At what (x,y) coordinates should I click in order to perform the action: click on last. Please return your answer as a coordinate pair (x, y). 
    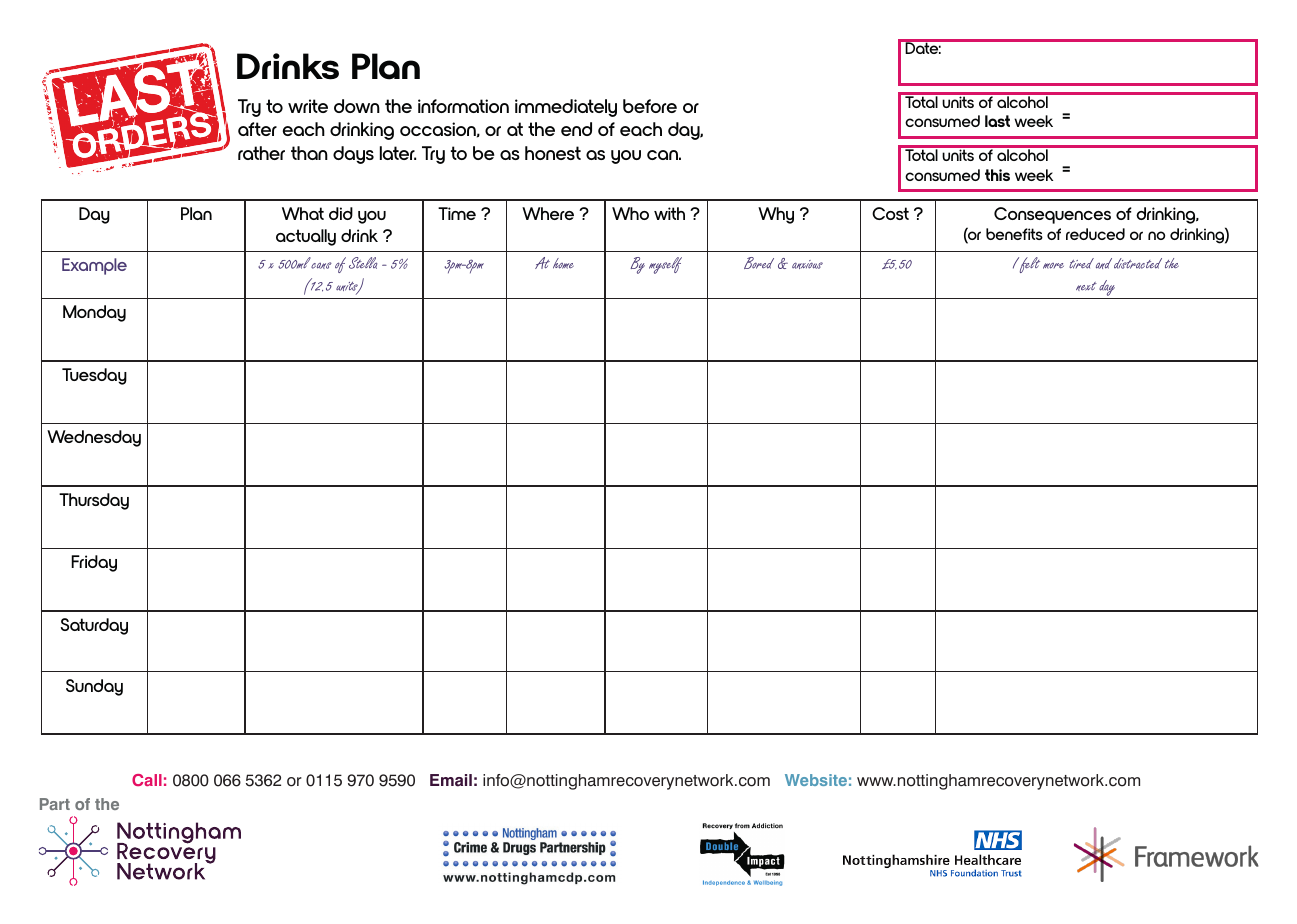
    Looking at the image, I should click on (997, 121).
